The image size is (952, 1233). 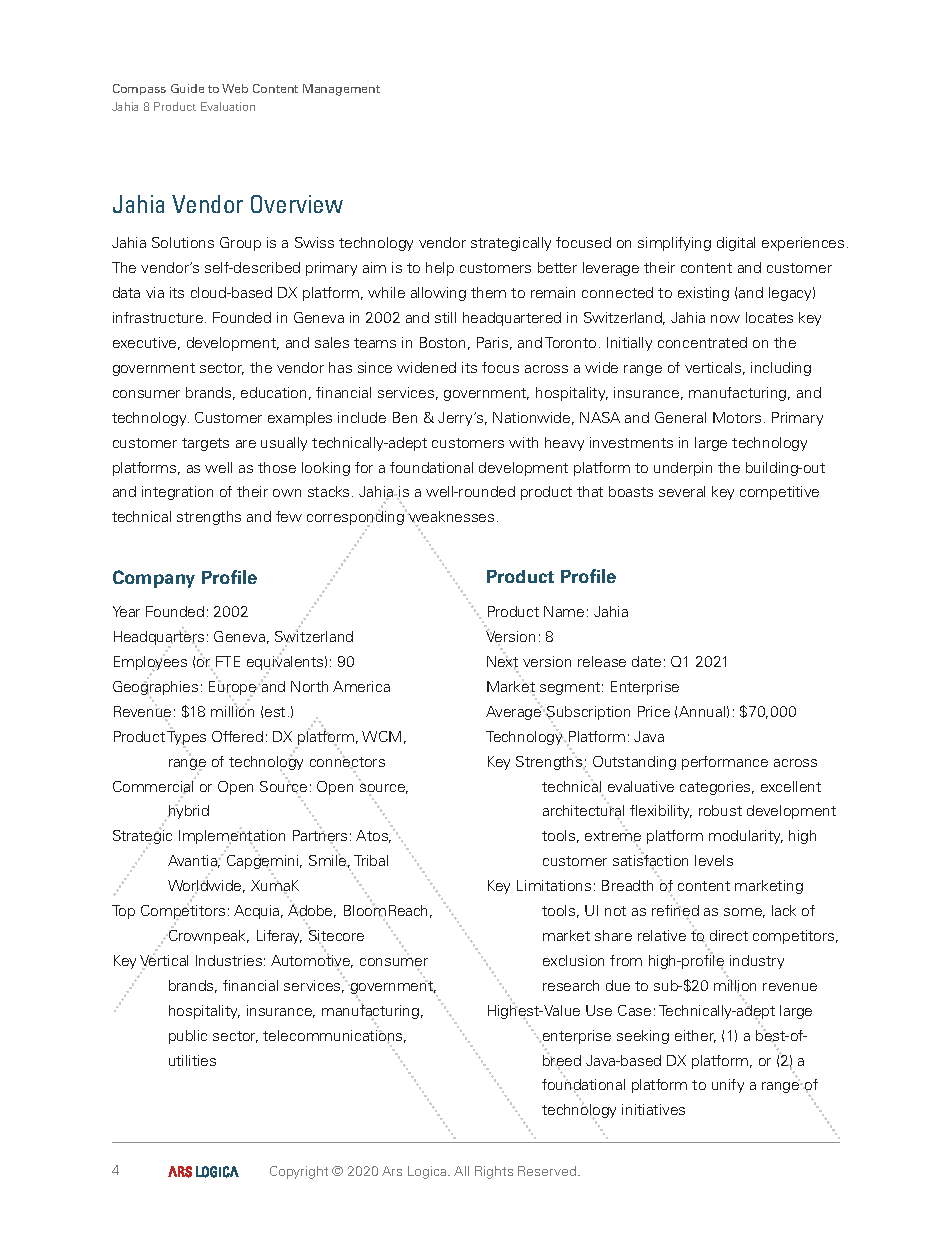 I want to click on targets, so click(x=205, y=444).
